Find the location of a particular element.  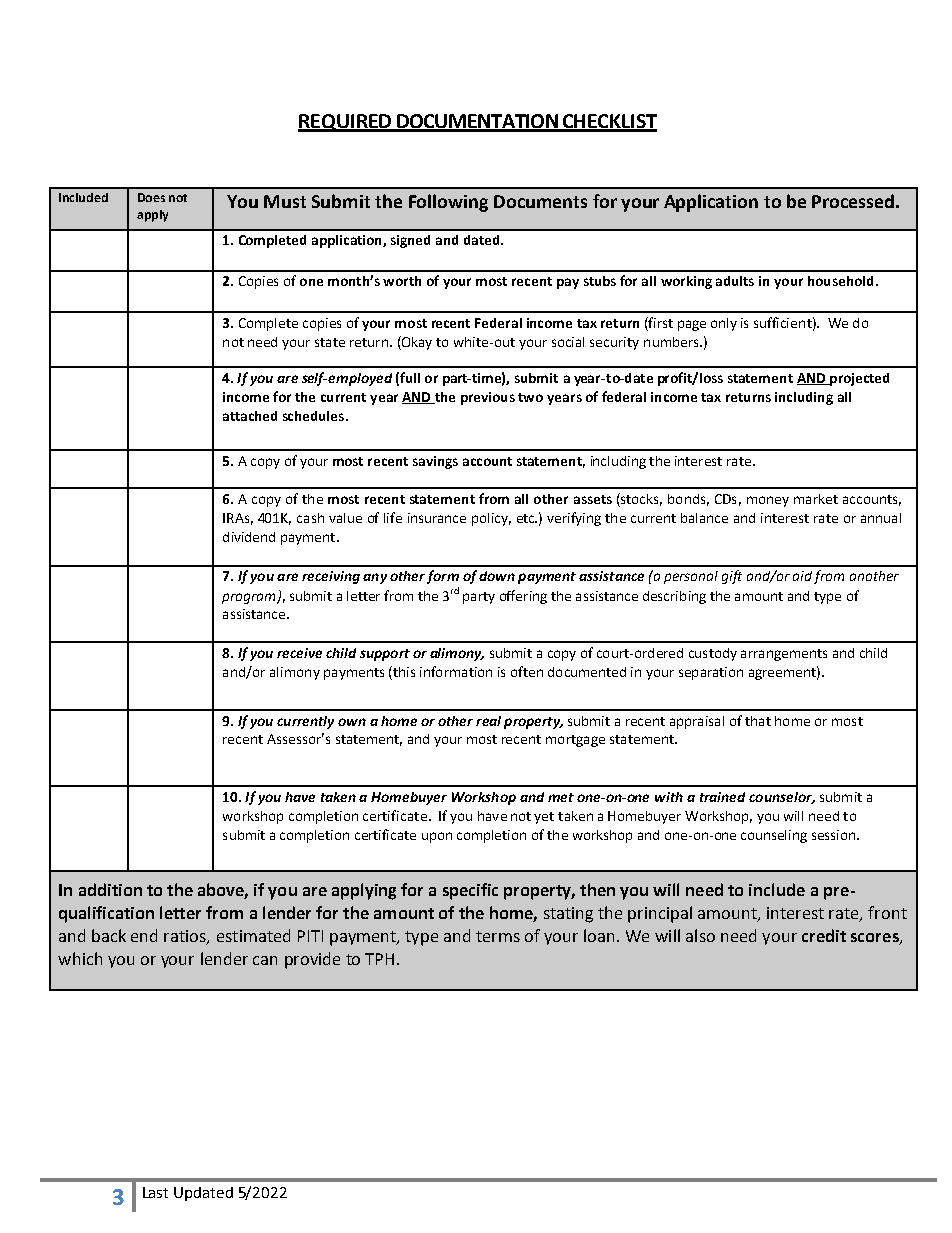

often is located at coordinates (527, 671).
